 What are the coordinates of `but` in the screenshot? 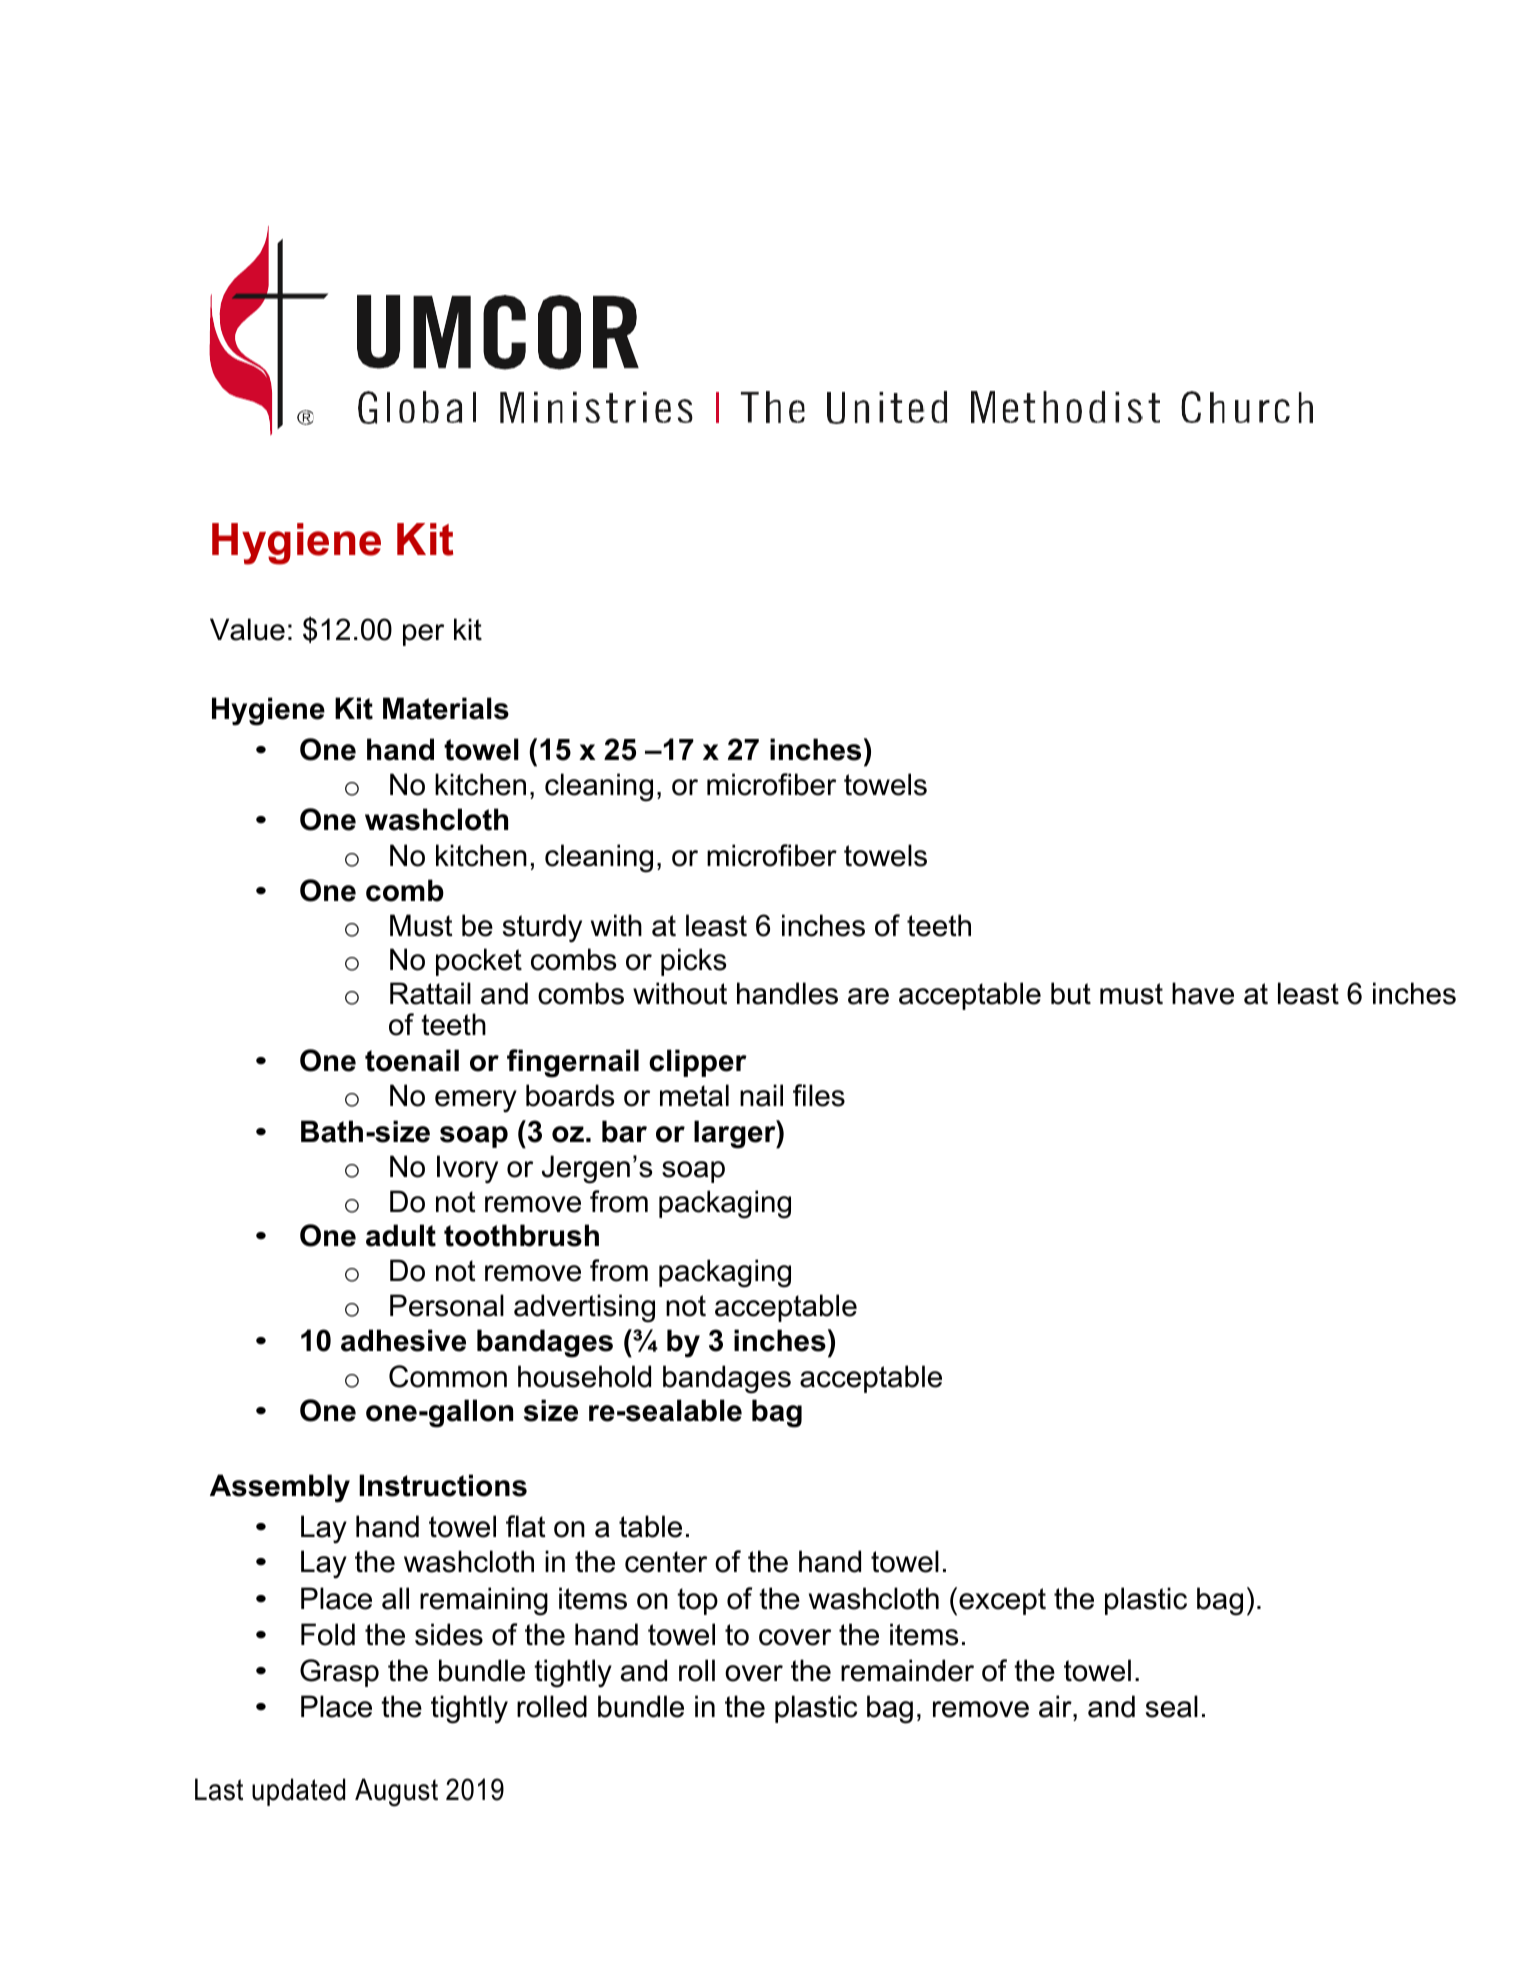 It's located at (1071, 993).
